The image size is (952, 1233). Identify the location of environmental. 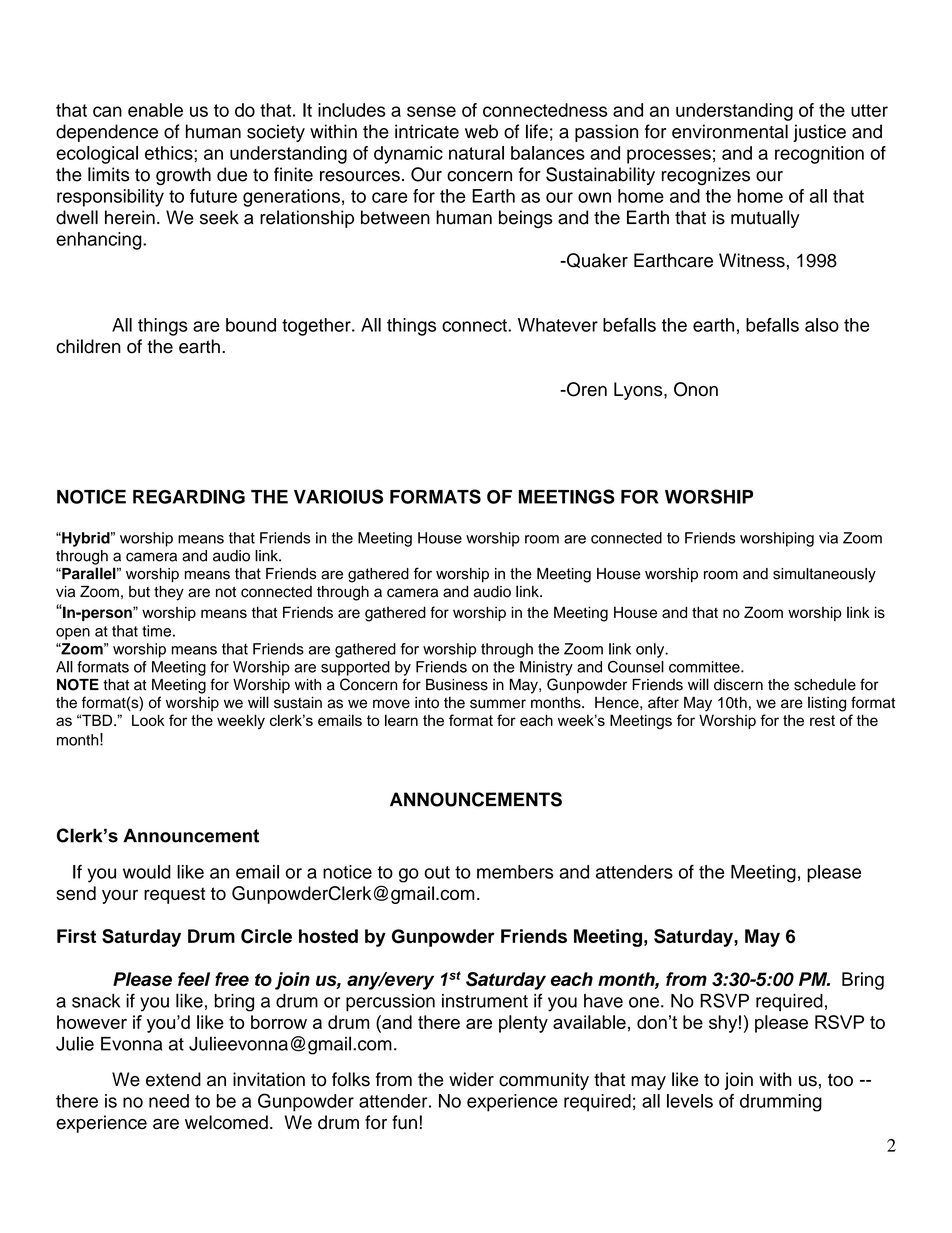
(730, 131).
